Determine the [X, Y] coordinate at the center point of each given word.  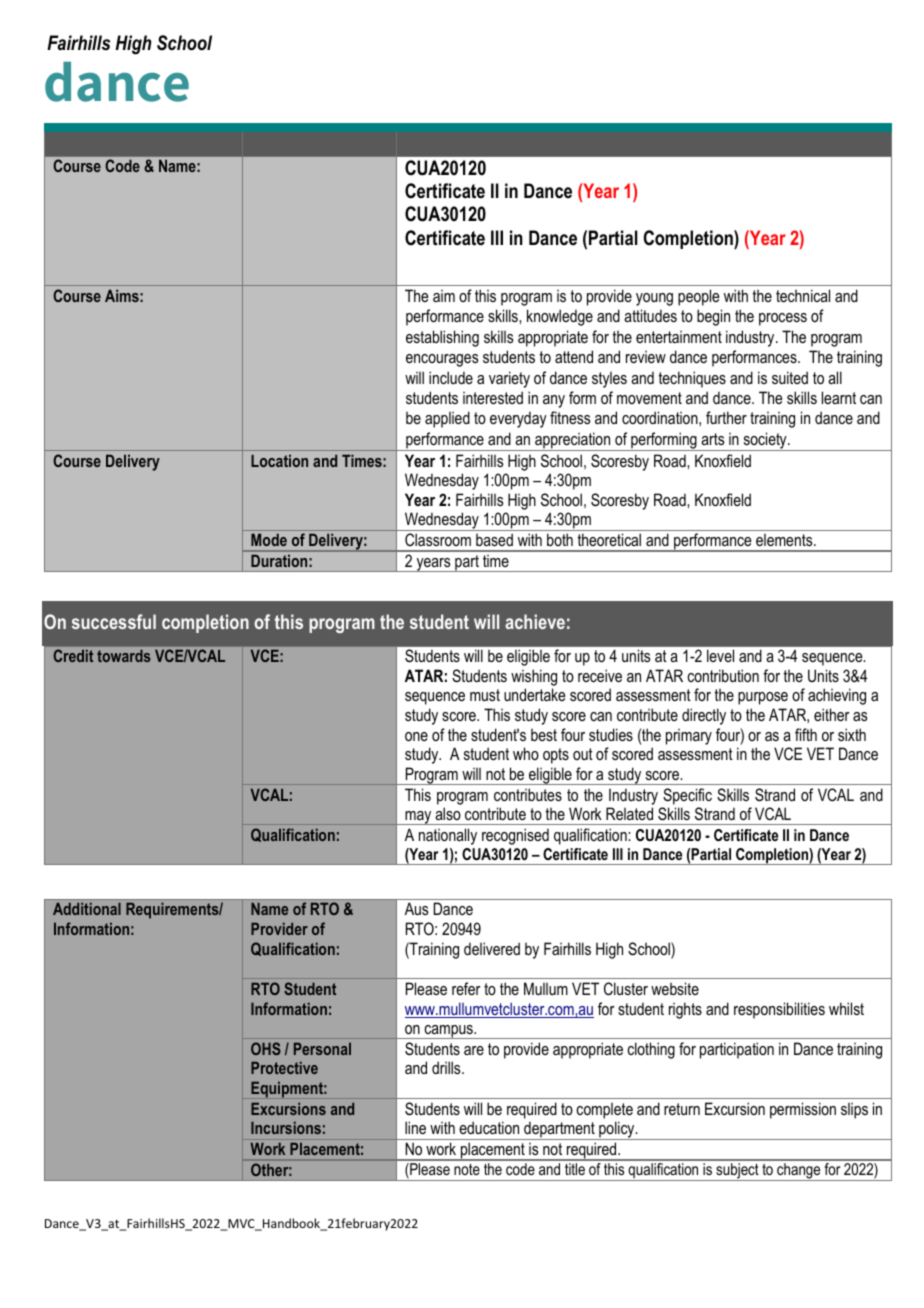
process [783, 319]
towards [124, 656]
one [416, 736]
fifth [806, 734]
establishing [442, 338]
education [489, 1127]
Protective [284, 1068]
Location [279, 460]
